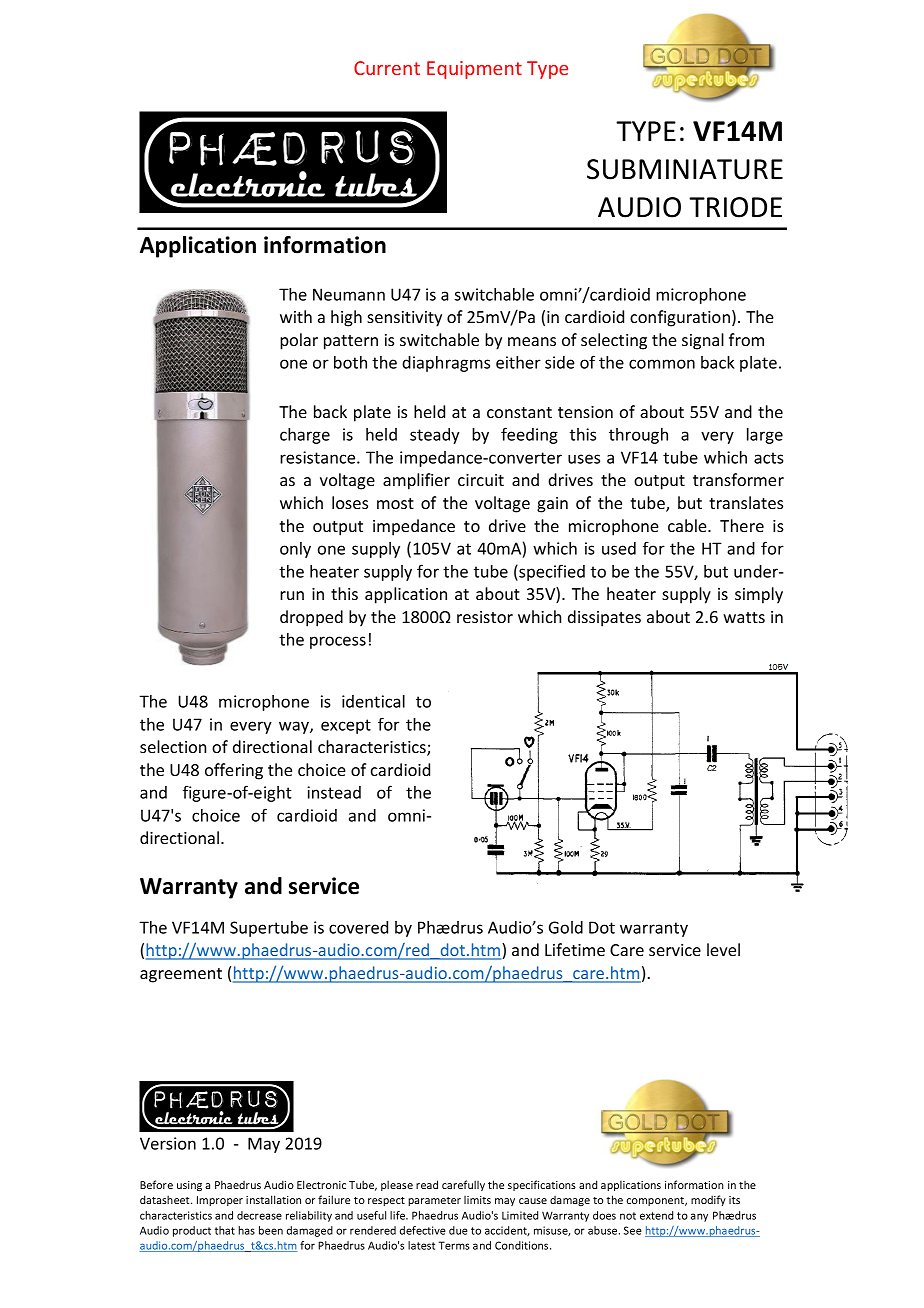  What do you see at coordinates (387, 68) in the screenshot?
I see `Current` at bounding box center [387, 68].
